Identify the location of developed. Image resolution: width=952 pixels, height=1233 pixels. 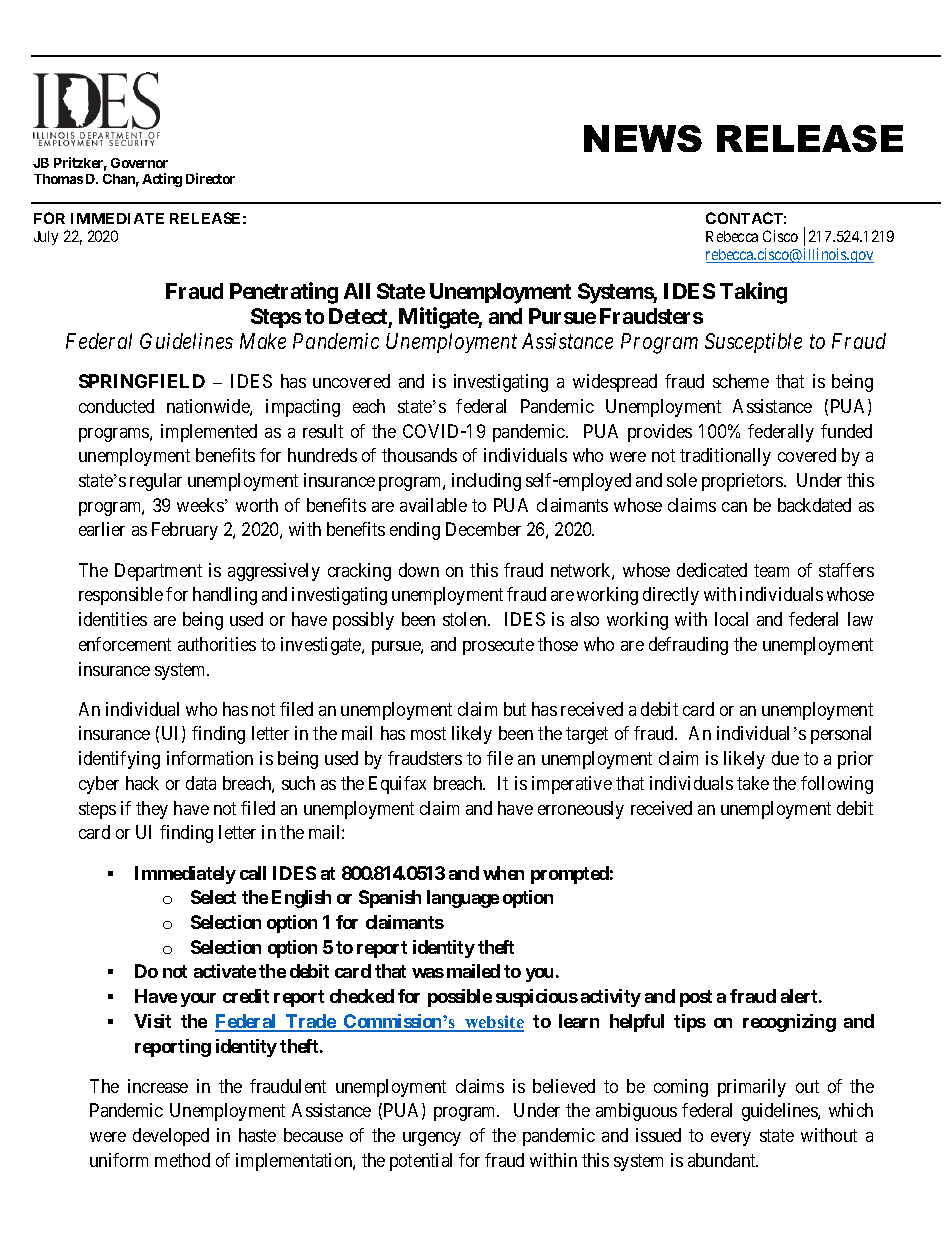
(171, 1137).
